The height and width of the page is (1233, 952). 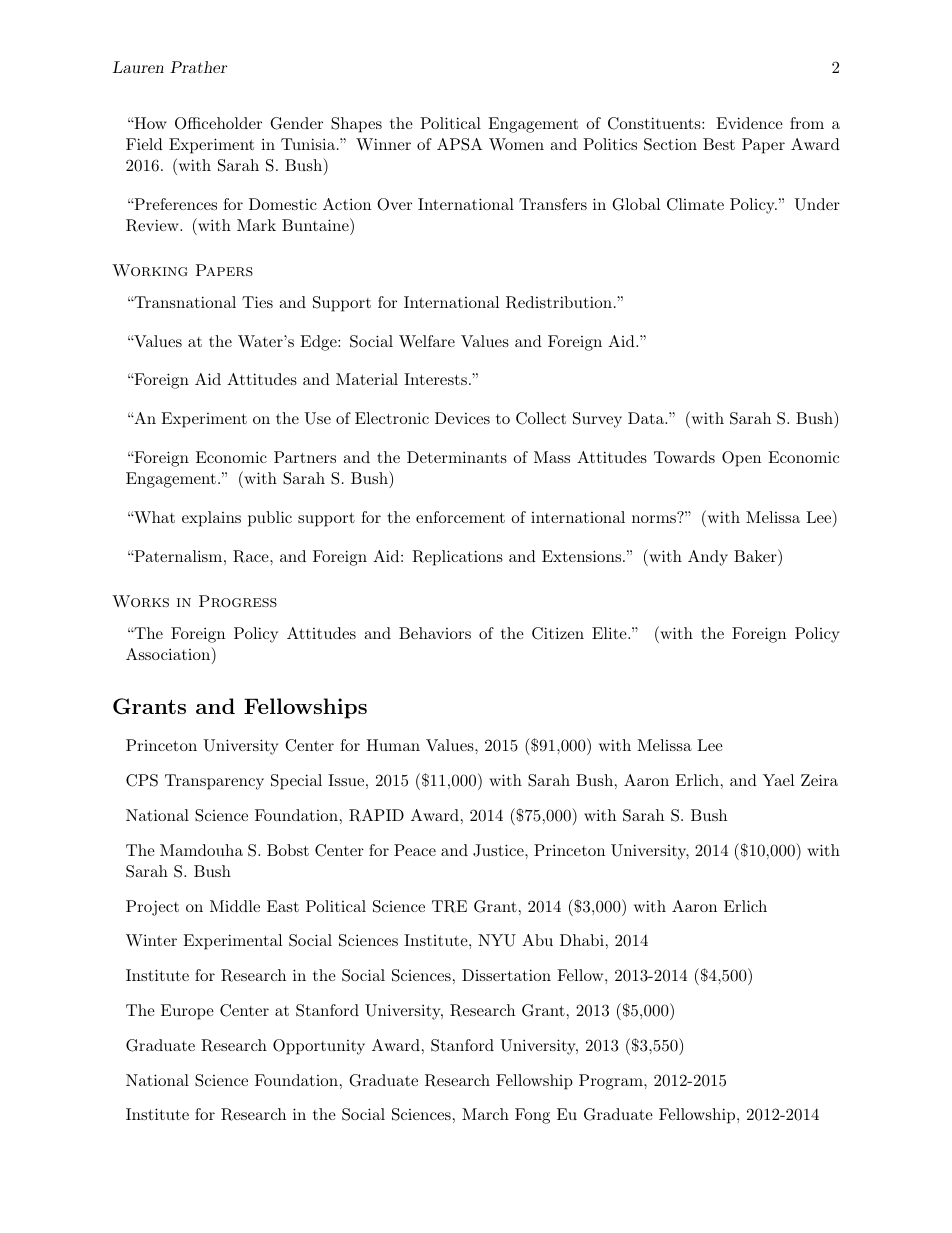 I want to click on Transparency, so click(x=214, y=782).
